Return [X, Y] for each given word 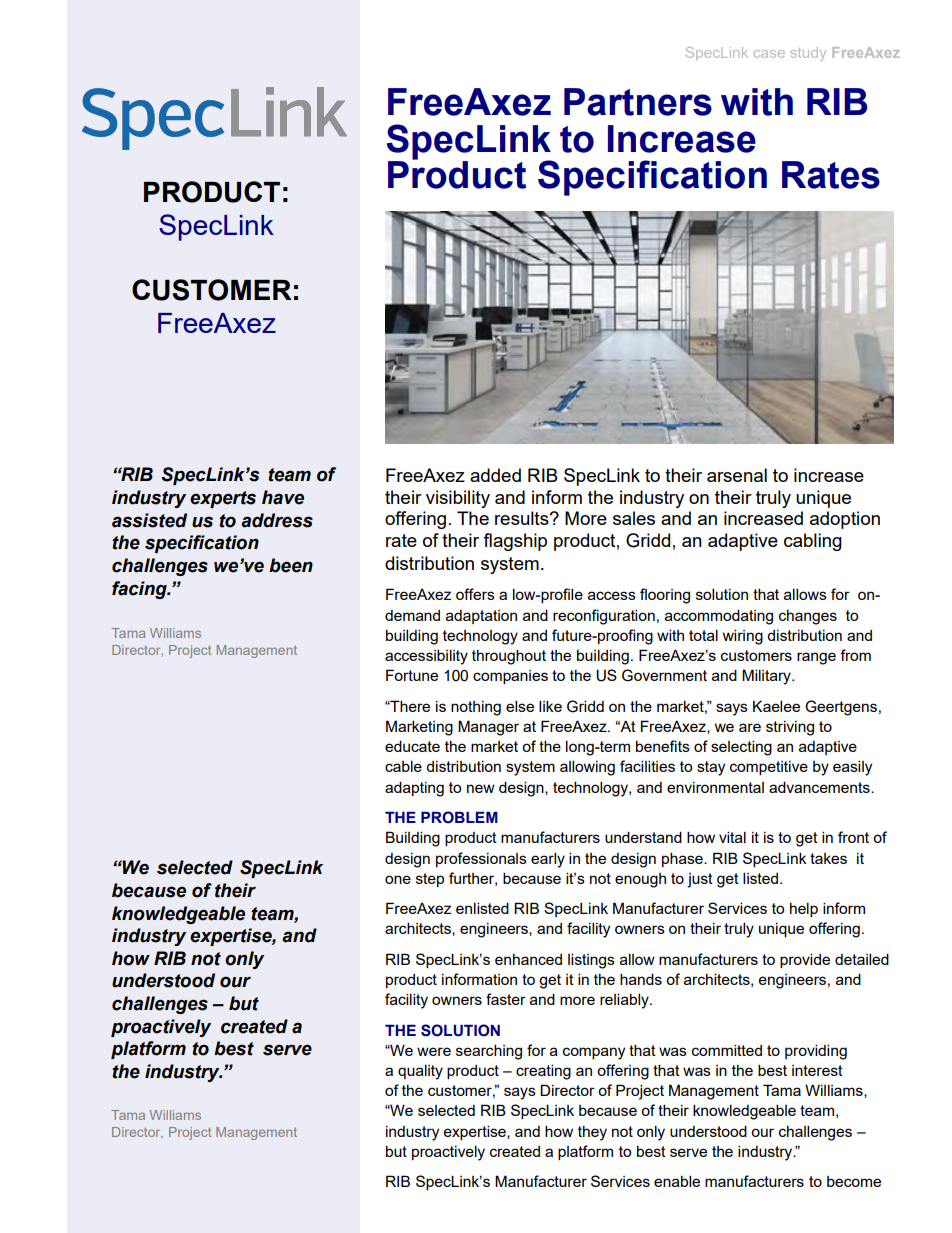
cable [403, 766]
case [769, 54]
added [495, 475]
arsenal [737, 475]
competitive [769, 768]
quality [420, 1072]
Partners [638, 102]
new [481, 788]
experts [223, 499]
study [808, 54]
